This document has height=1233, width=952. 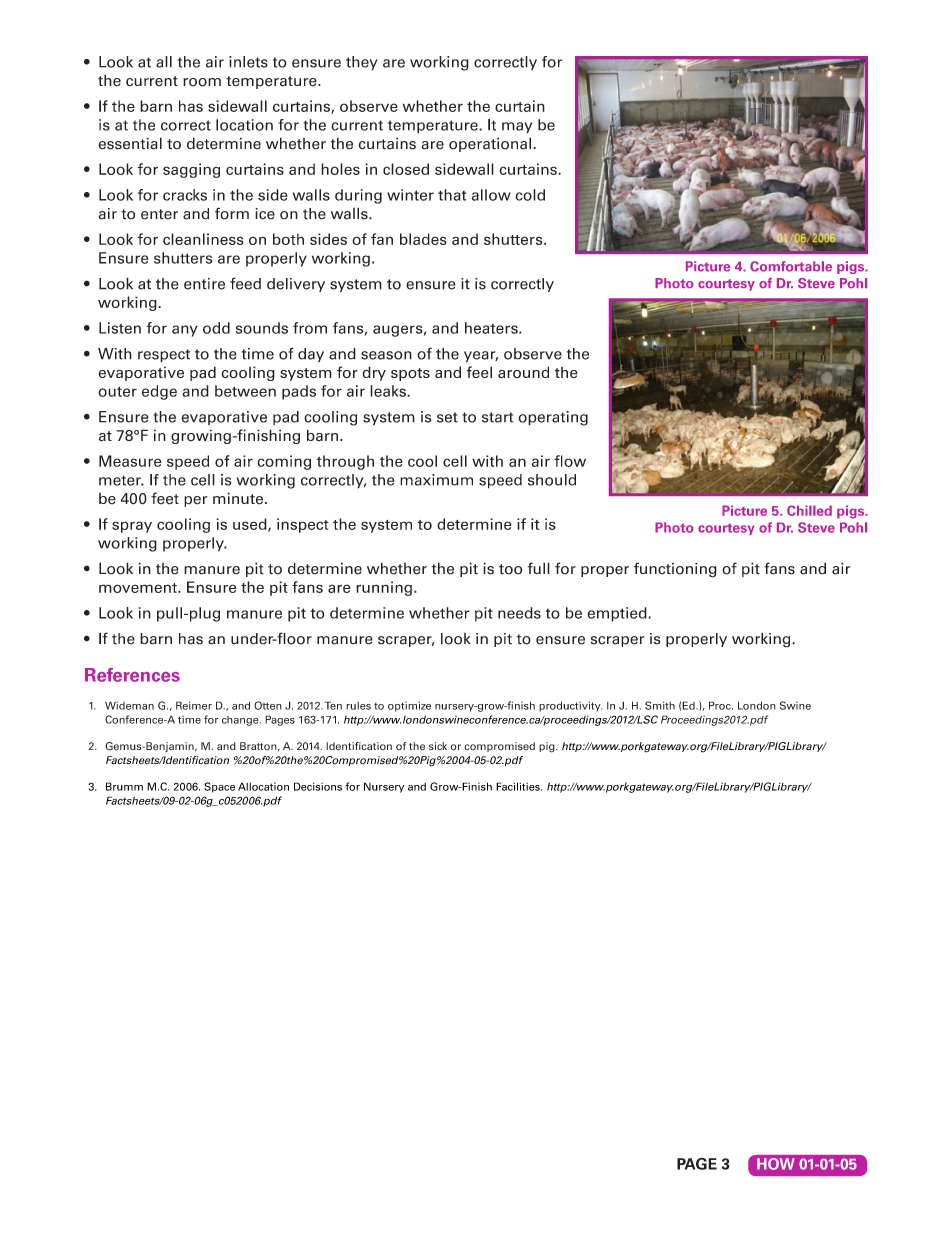 What do you see at coordinates (219, 787) in the document?
I see `Space` at bounding box center [219, 787].
